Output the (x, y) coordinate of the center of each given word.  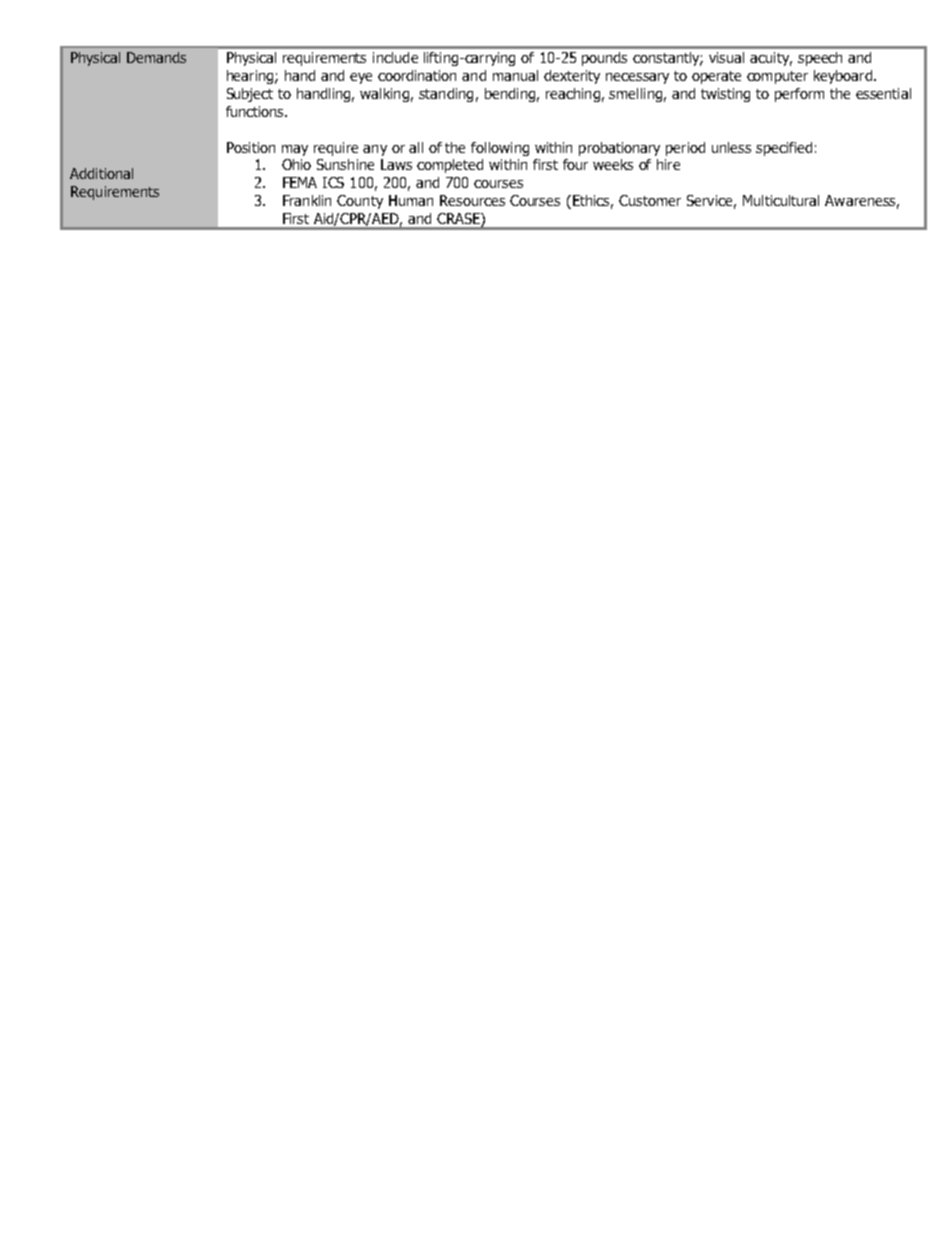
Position (251, 147)
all (416, 147)
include (395, 57)
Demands (156, 57)
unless (731, 147)
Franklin (307, 200)
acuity (771, 59)
